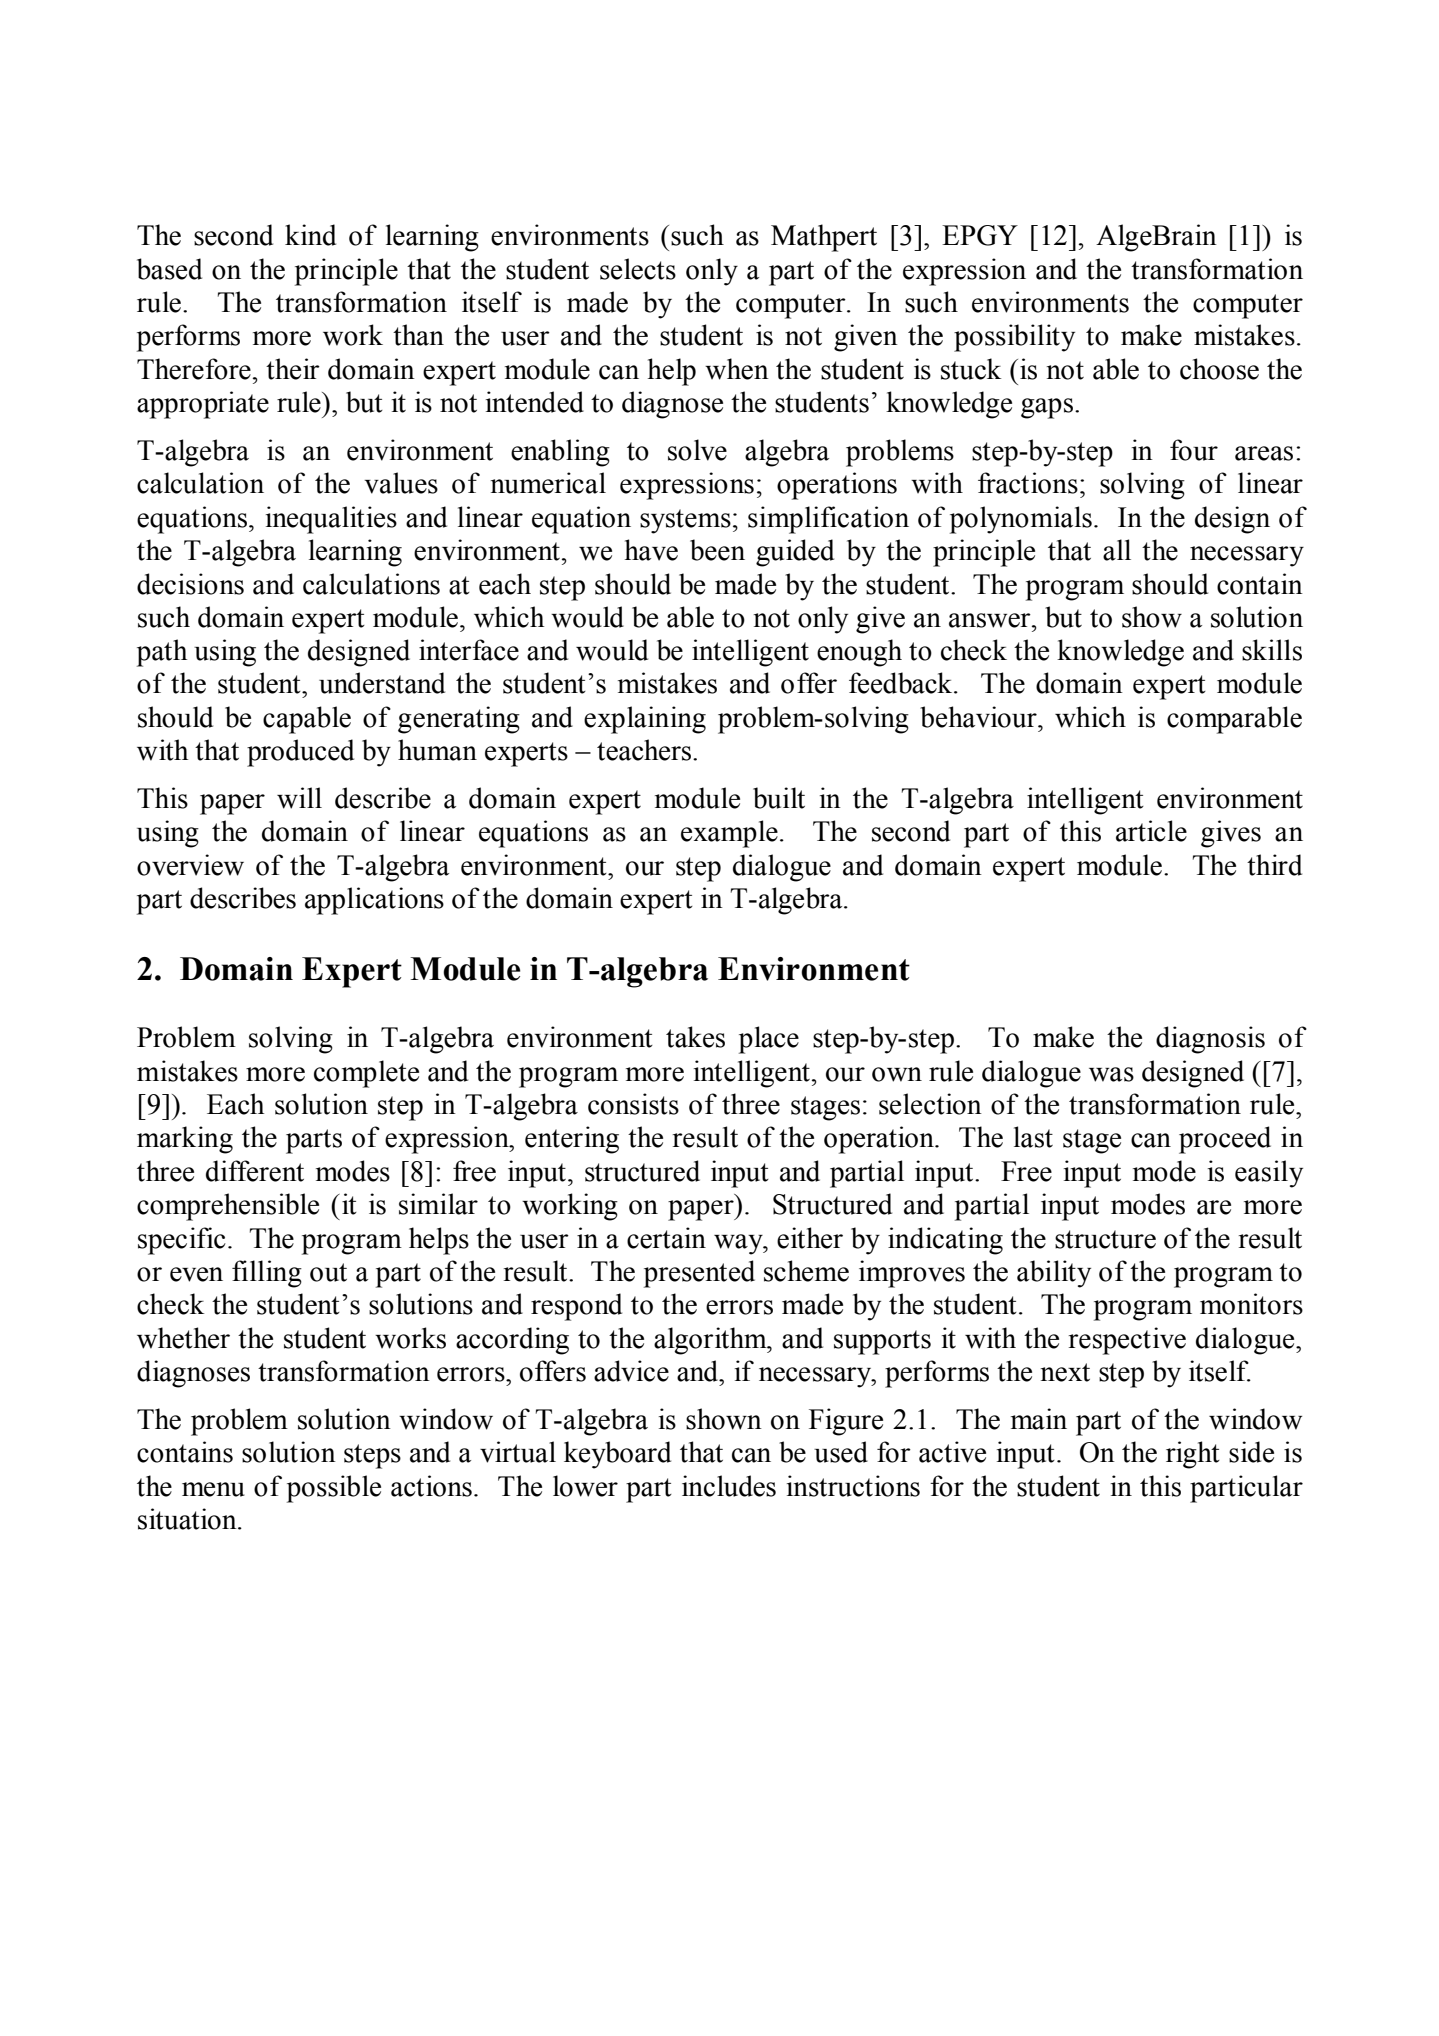  I want to click on kind, so click(310, 235).
